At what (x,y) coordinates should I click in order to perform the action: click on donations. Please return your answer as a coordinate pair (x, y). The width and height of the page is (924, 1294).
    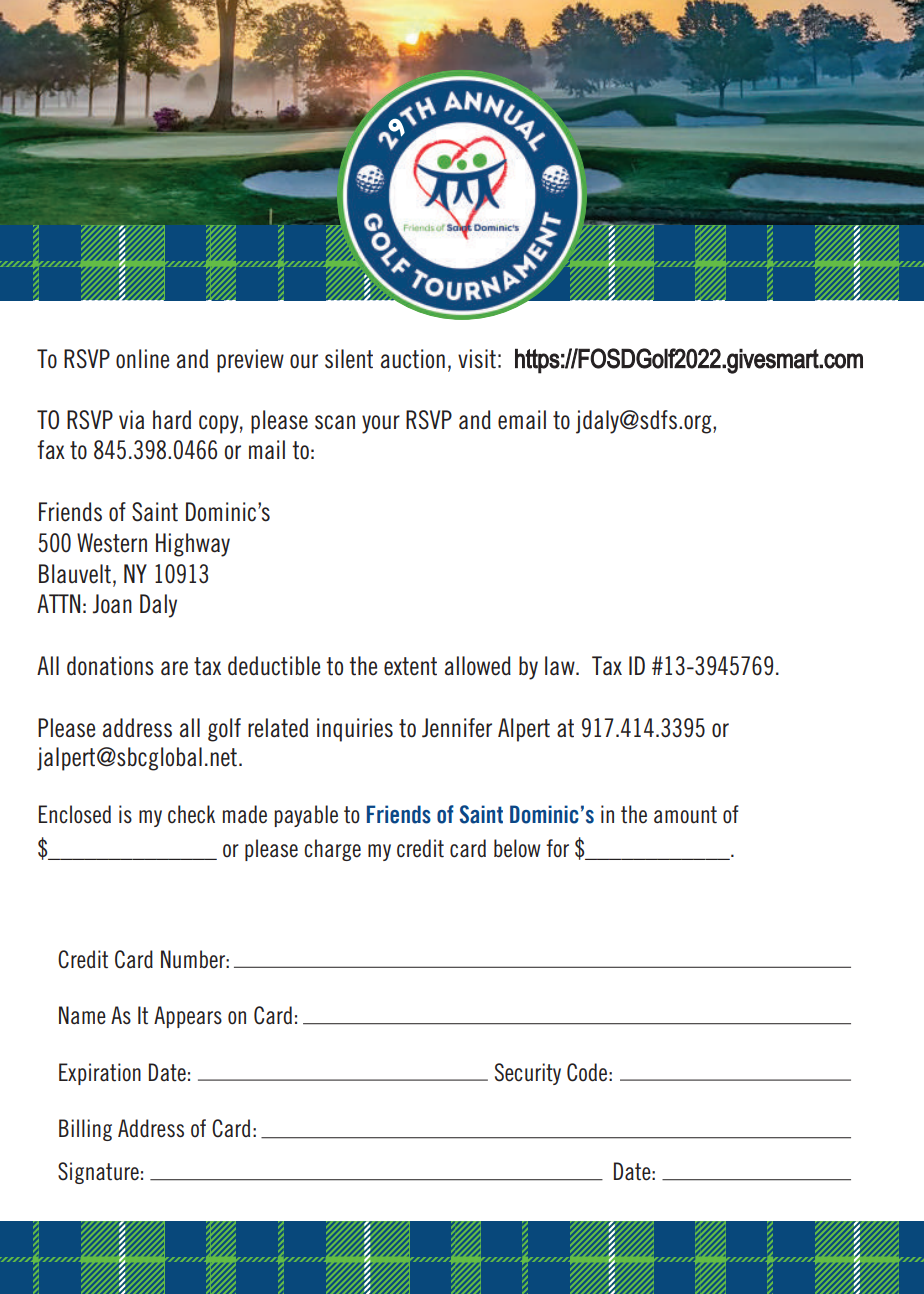
    Looking at the image, I should click on (110, 666).
